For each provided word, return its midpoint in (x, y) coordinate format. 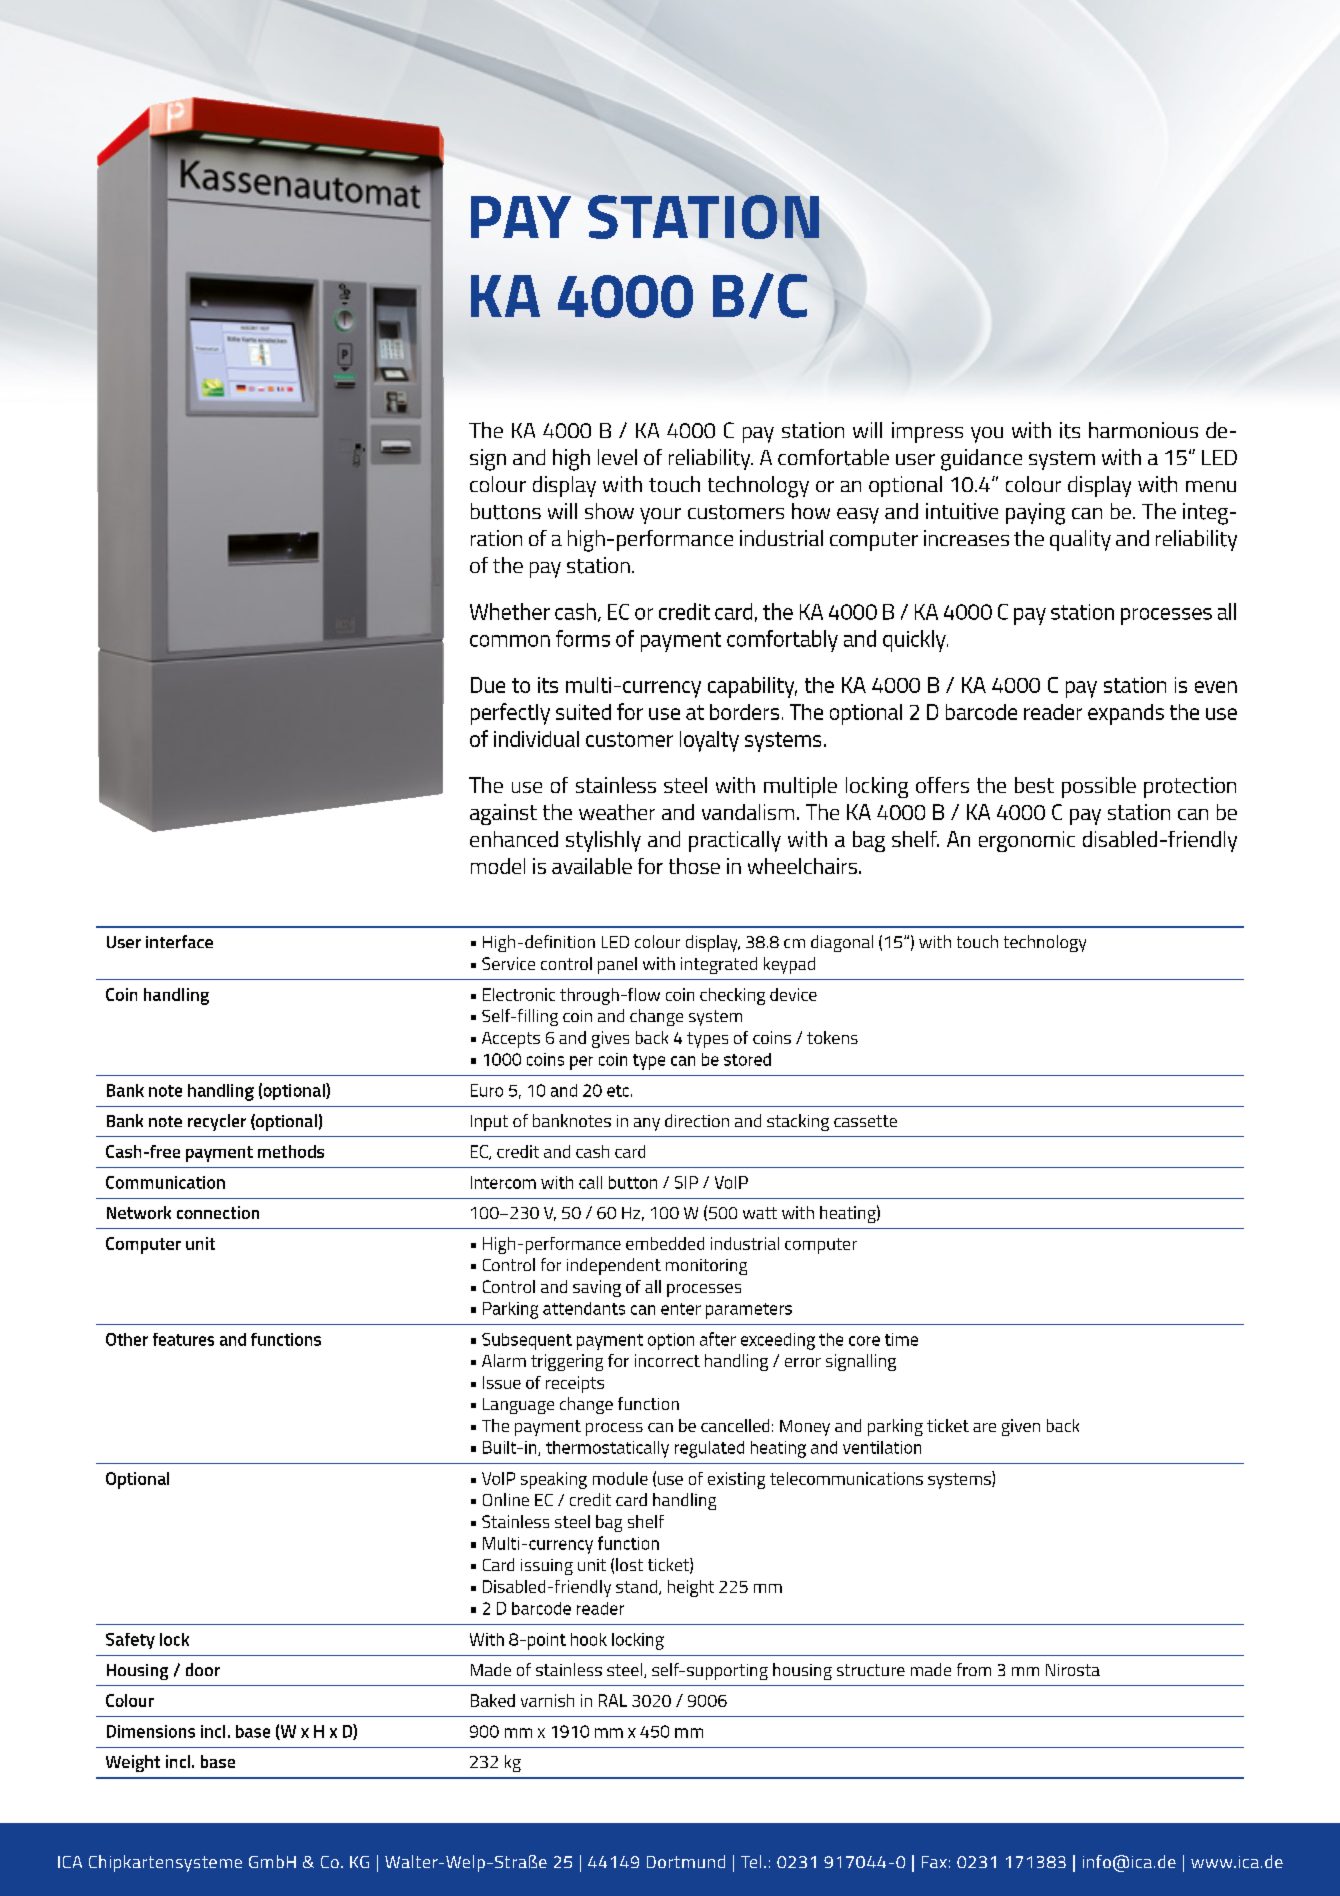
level (617, 457)
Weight (133, 1763)
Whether (510, 611)
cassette (865, 1121)
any (647, 1124)
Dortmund (686, 1861)
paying (1035, 514)
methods (291, 1151)
